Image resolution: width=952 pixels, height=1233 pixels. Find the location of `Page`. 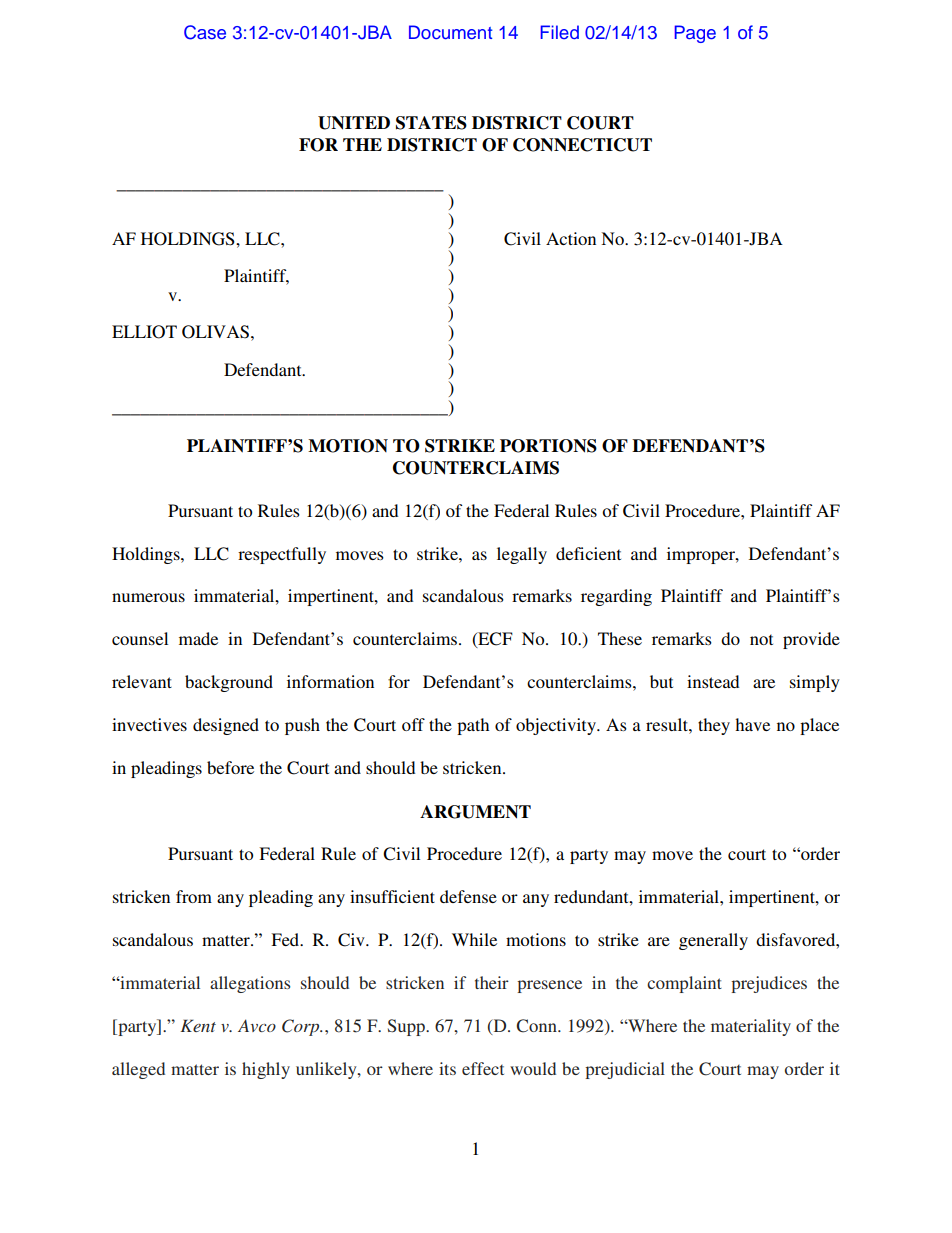

Page is located at coordinates (695, 34).
